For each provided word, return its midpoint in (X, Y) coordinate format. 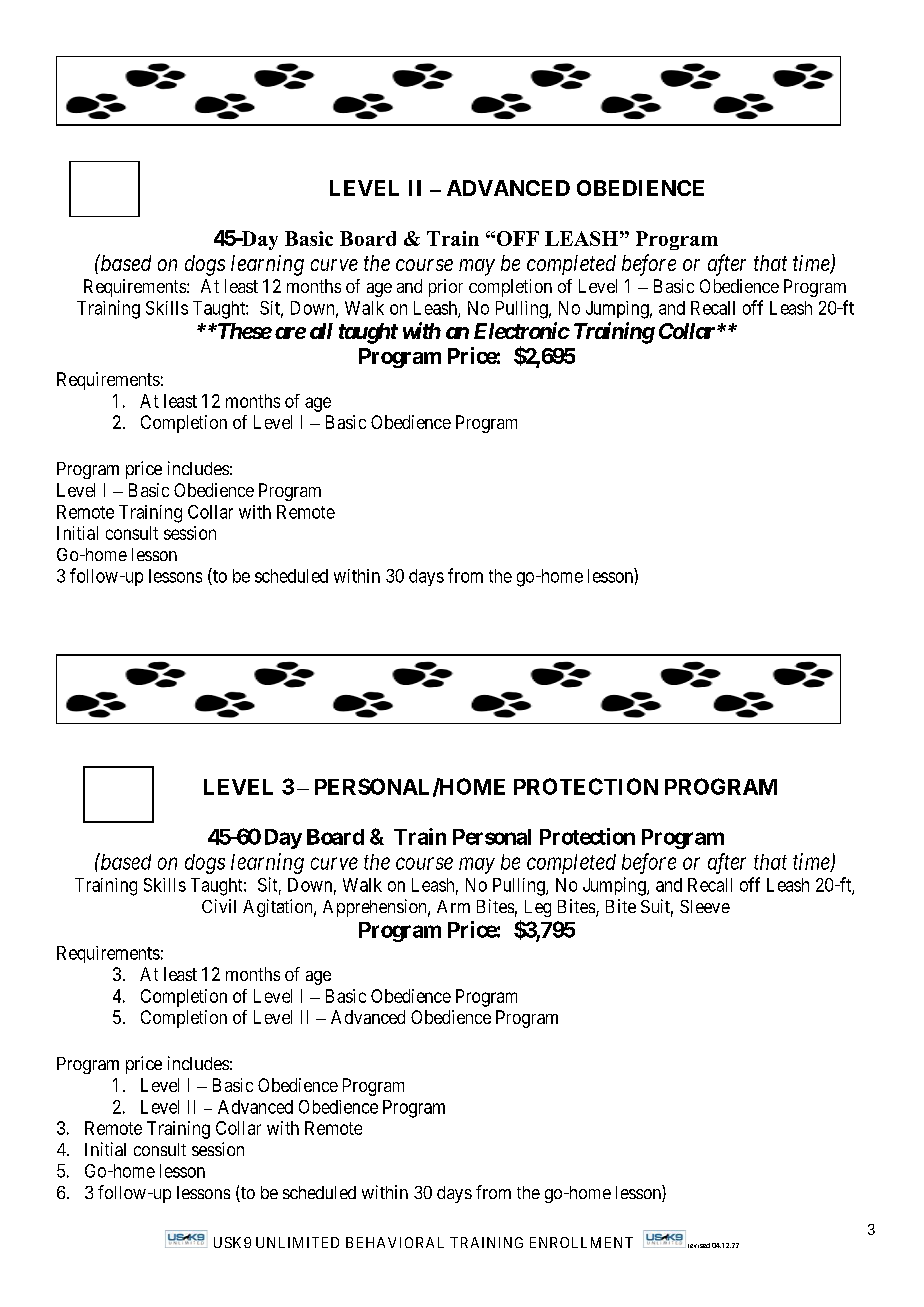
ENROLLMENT (581, 1242)
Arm (453, 906)
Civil (219, 906)
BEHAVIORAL (395, 1242)
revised (697, 1245)
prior (446, 288)
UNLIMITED (297, 1242)
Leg (538, 908)
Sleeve (705, 906)
